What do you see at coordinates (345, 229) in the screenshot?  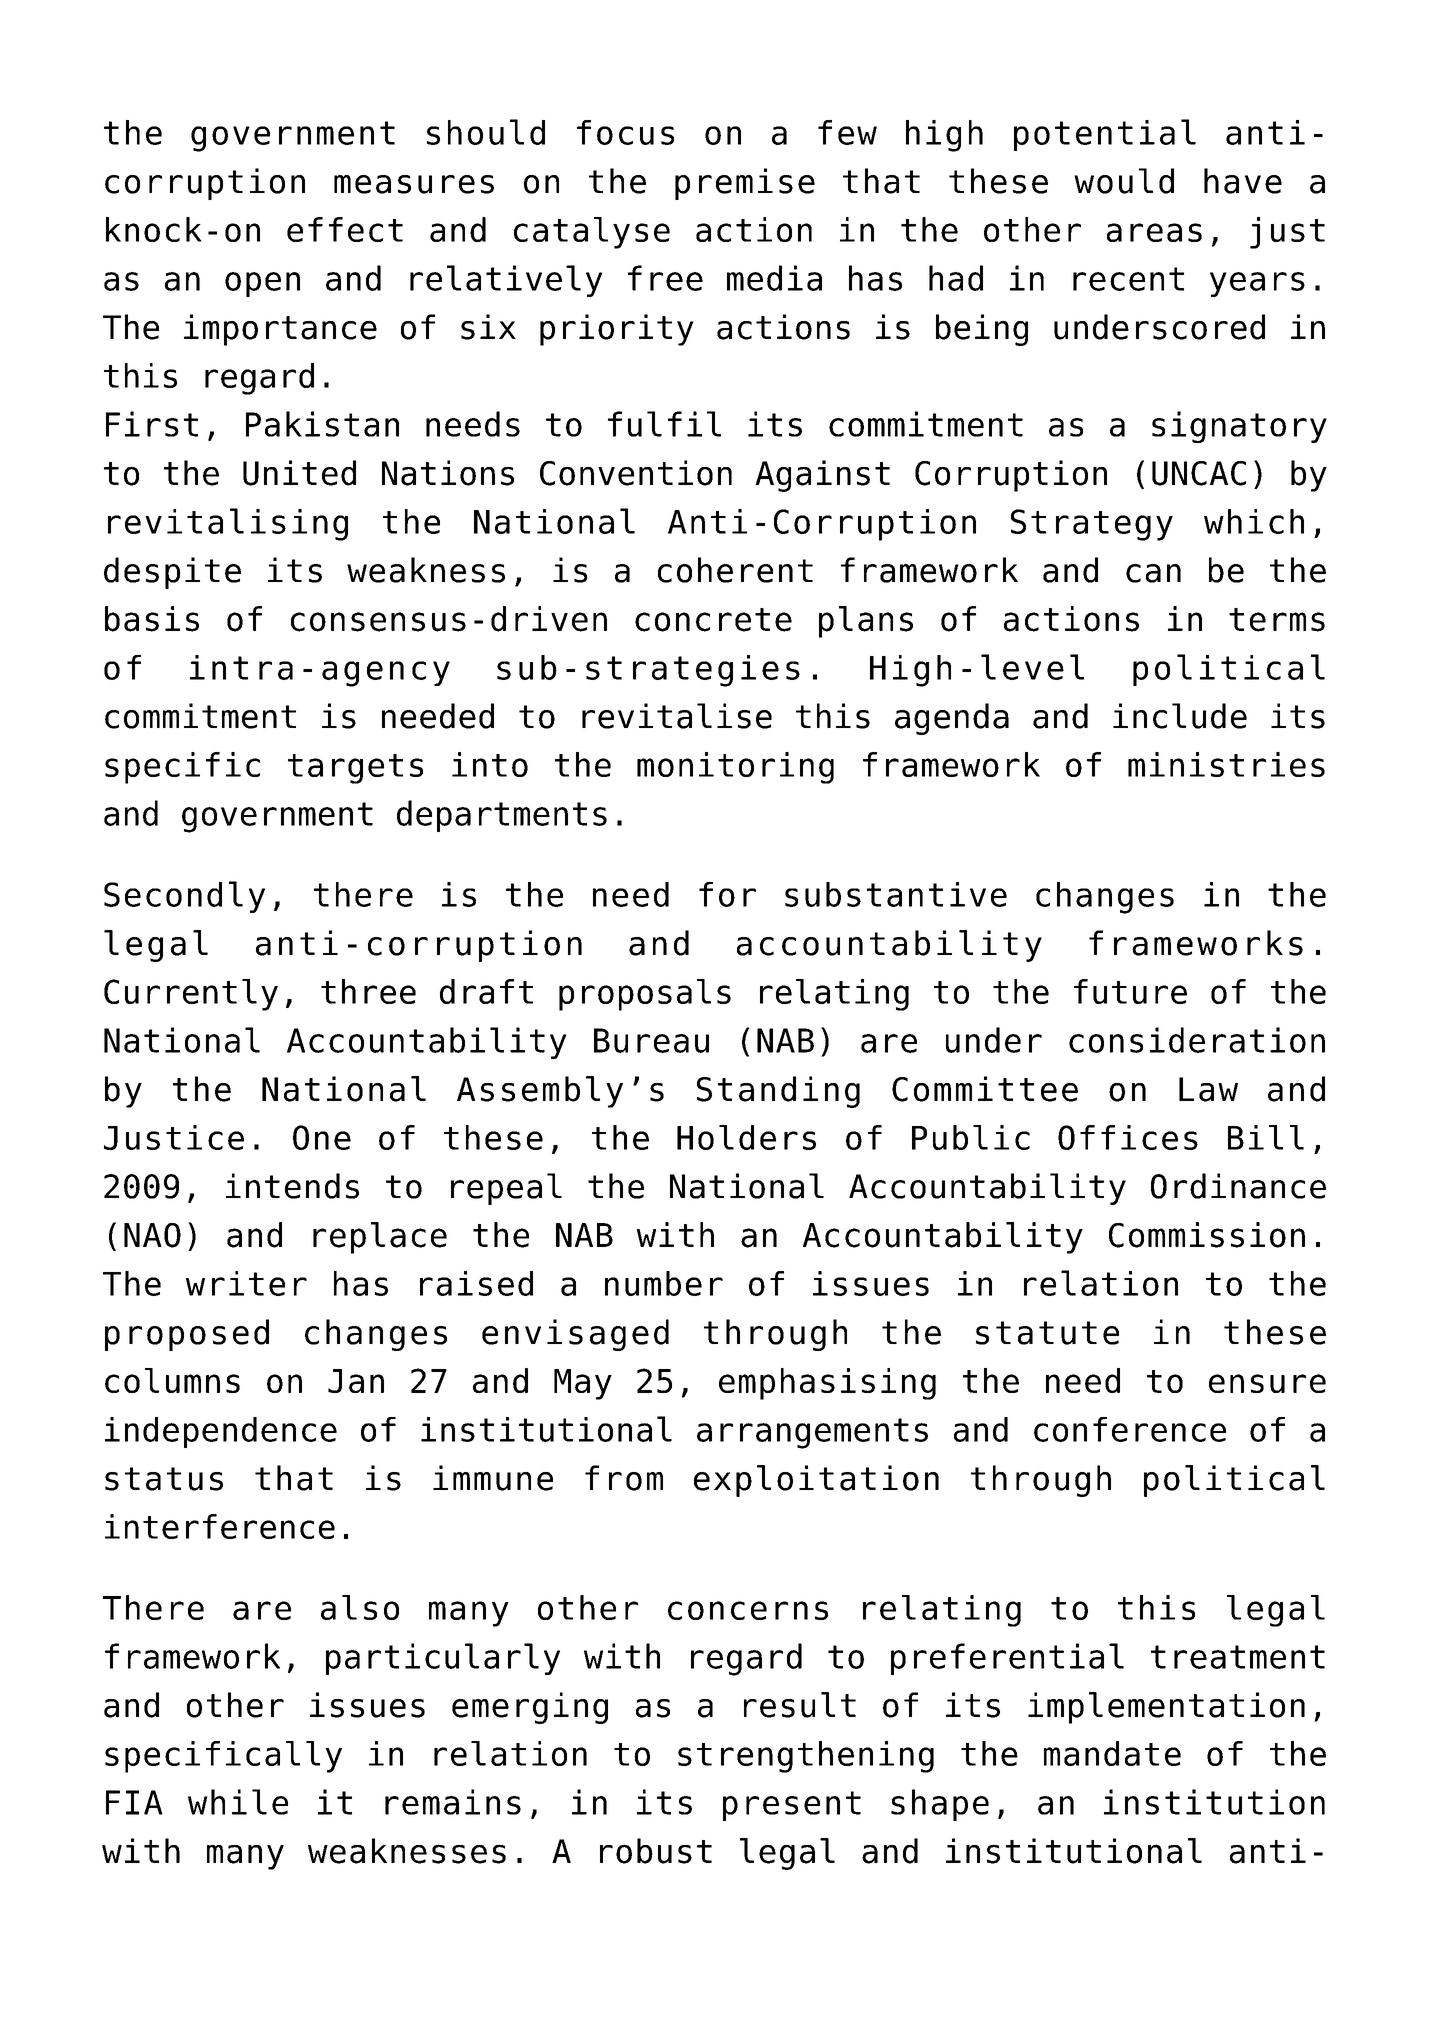 I see `effect` at bounding box center [345, 229].
